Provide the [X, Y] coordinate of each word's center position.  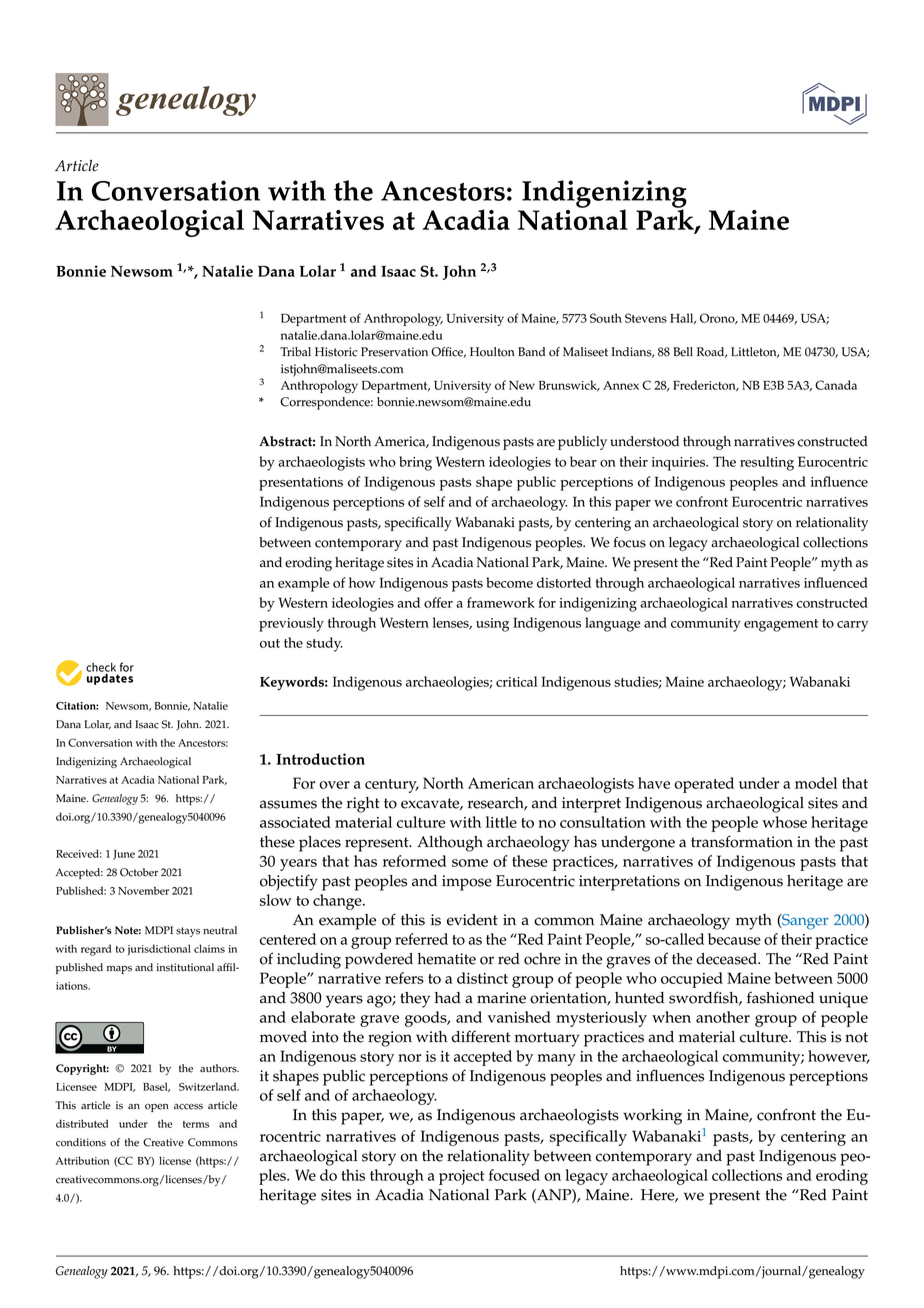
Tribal [295, 352]
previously [291, 624]
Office [448, 352]
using [492, 625]
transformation [742, 841]
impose [467, 883]
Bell [683, 352]
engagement [781, 625]
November [143, 890]
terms [196, 1124]
